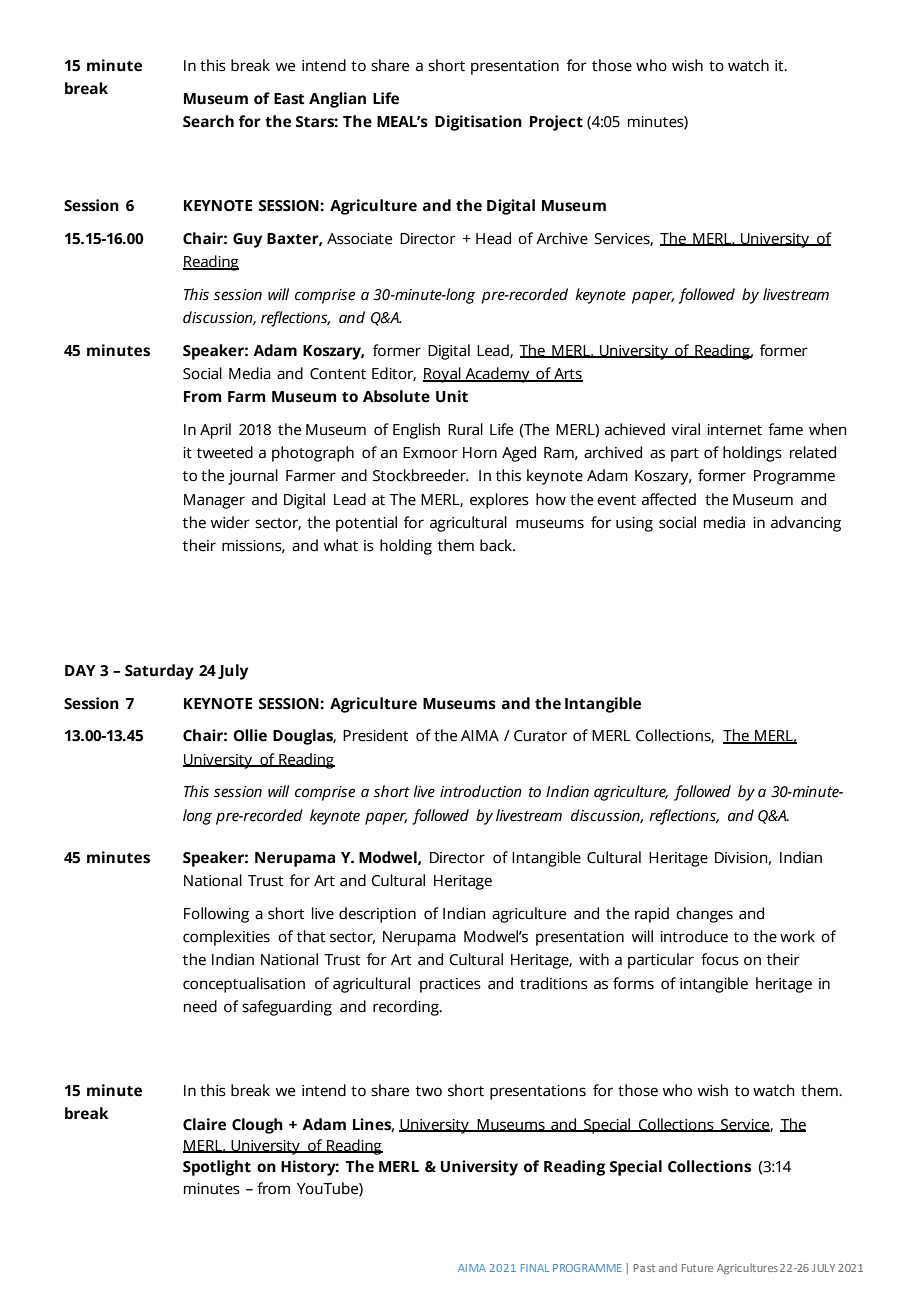 The width and height of the image is (924, 1308). What do you see at coordinates (481, 791) in the image?
I see `introduction` at bounding box center [481, 791].
